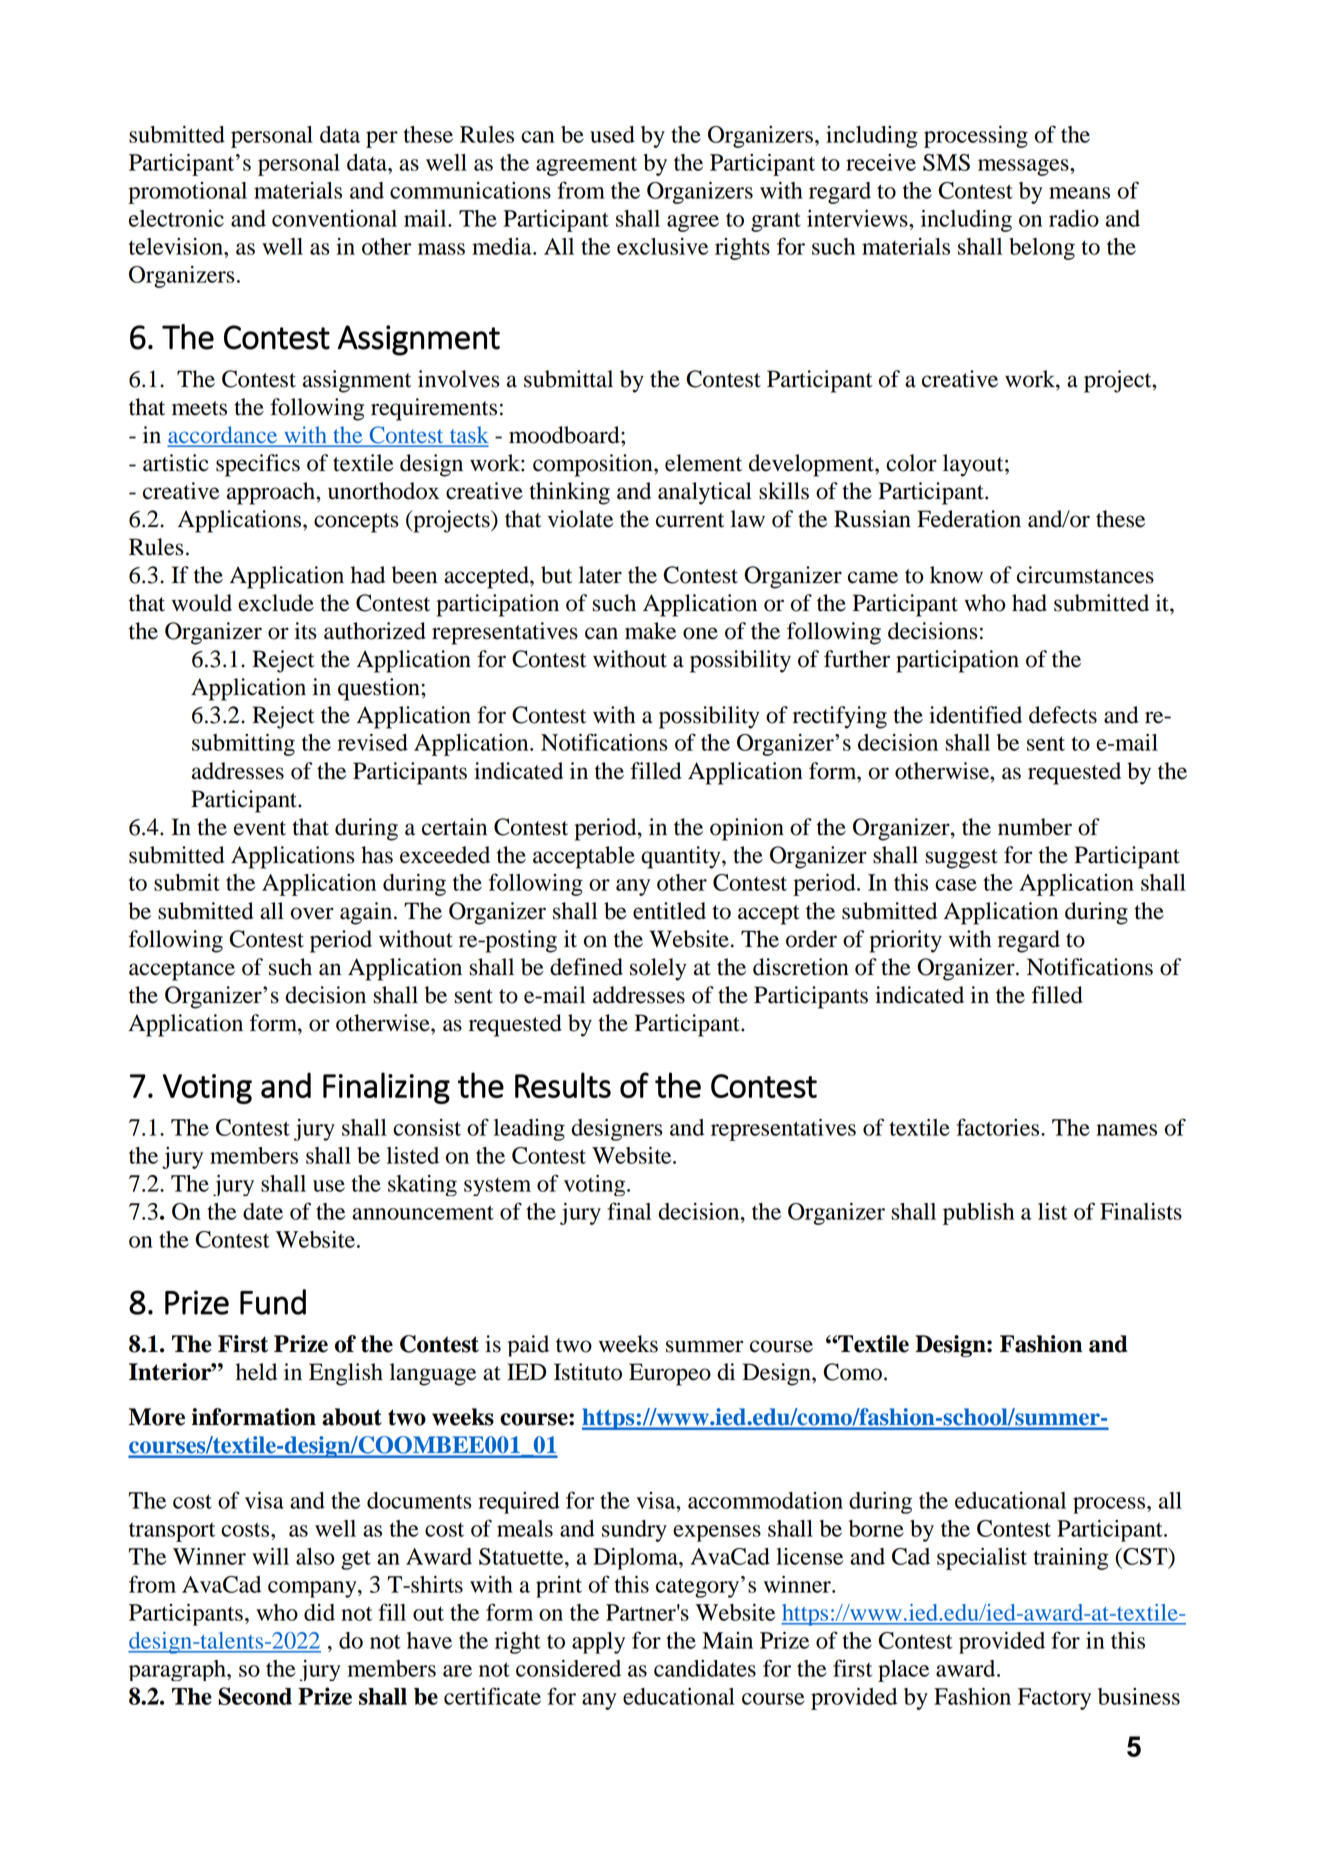  I want to click on used, so click(612, 134).
